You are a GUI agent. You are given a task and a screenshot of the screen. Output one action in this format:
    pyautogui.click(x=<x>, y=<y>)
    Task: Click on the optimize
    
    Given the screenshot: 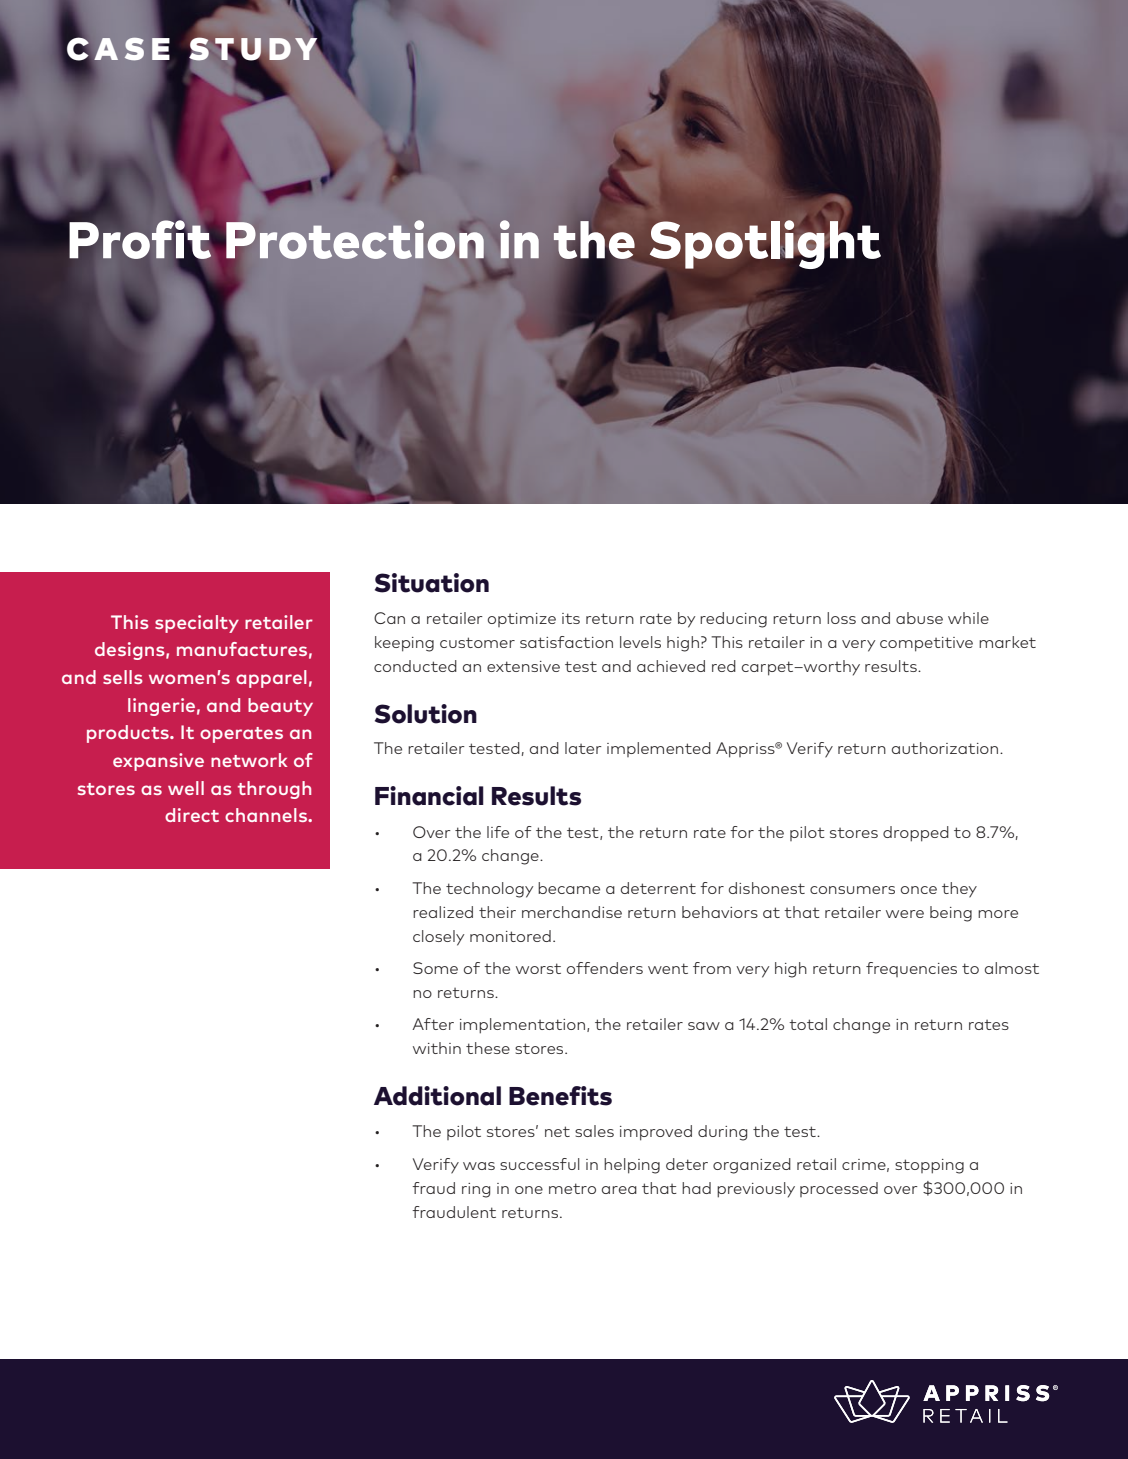 What is the action you would take?
    pyautogui.click(x=522, y=620)
